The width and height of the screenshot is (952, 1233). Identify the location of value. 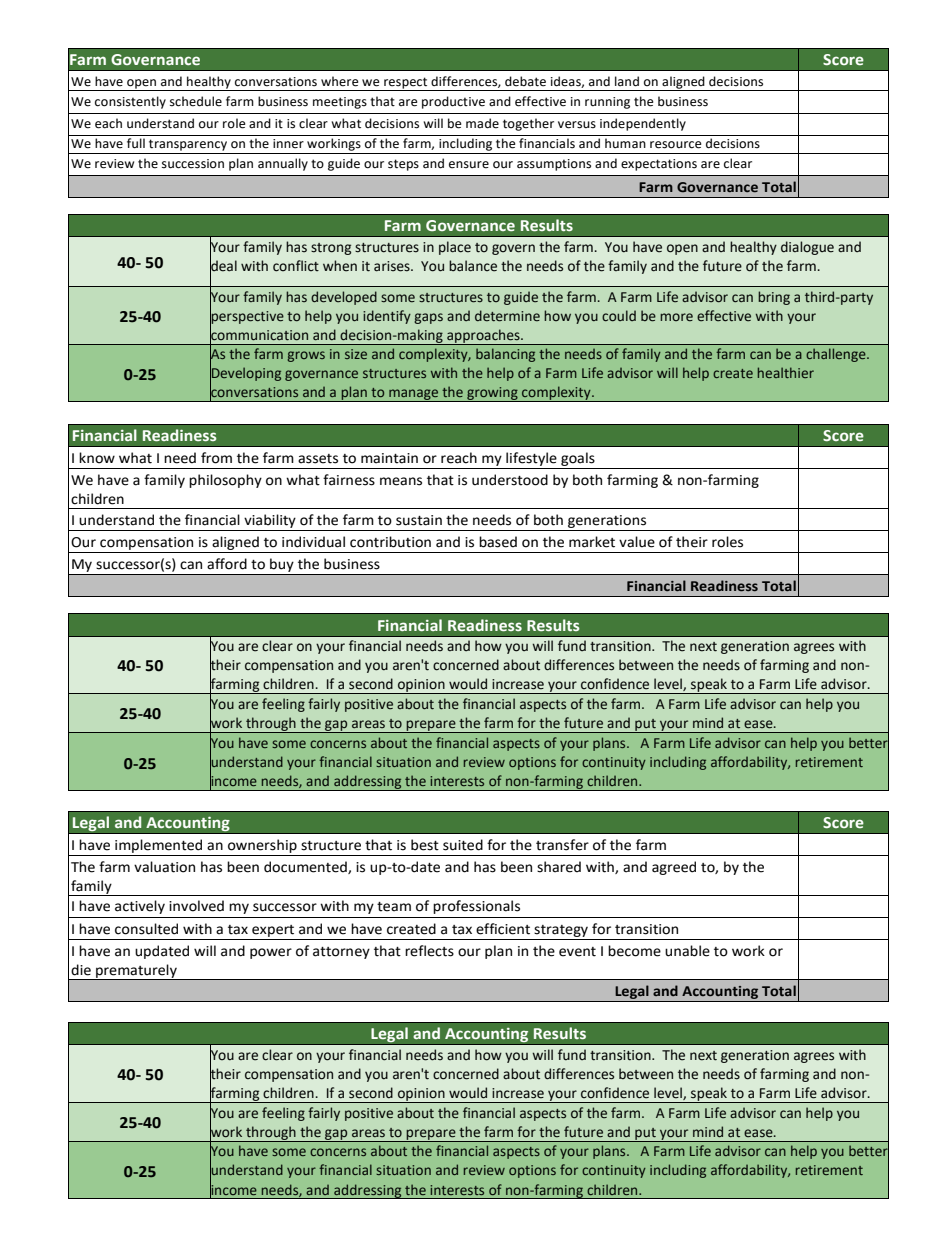
(637, 542).
